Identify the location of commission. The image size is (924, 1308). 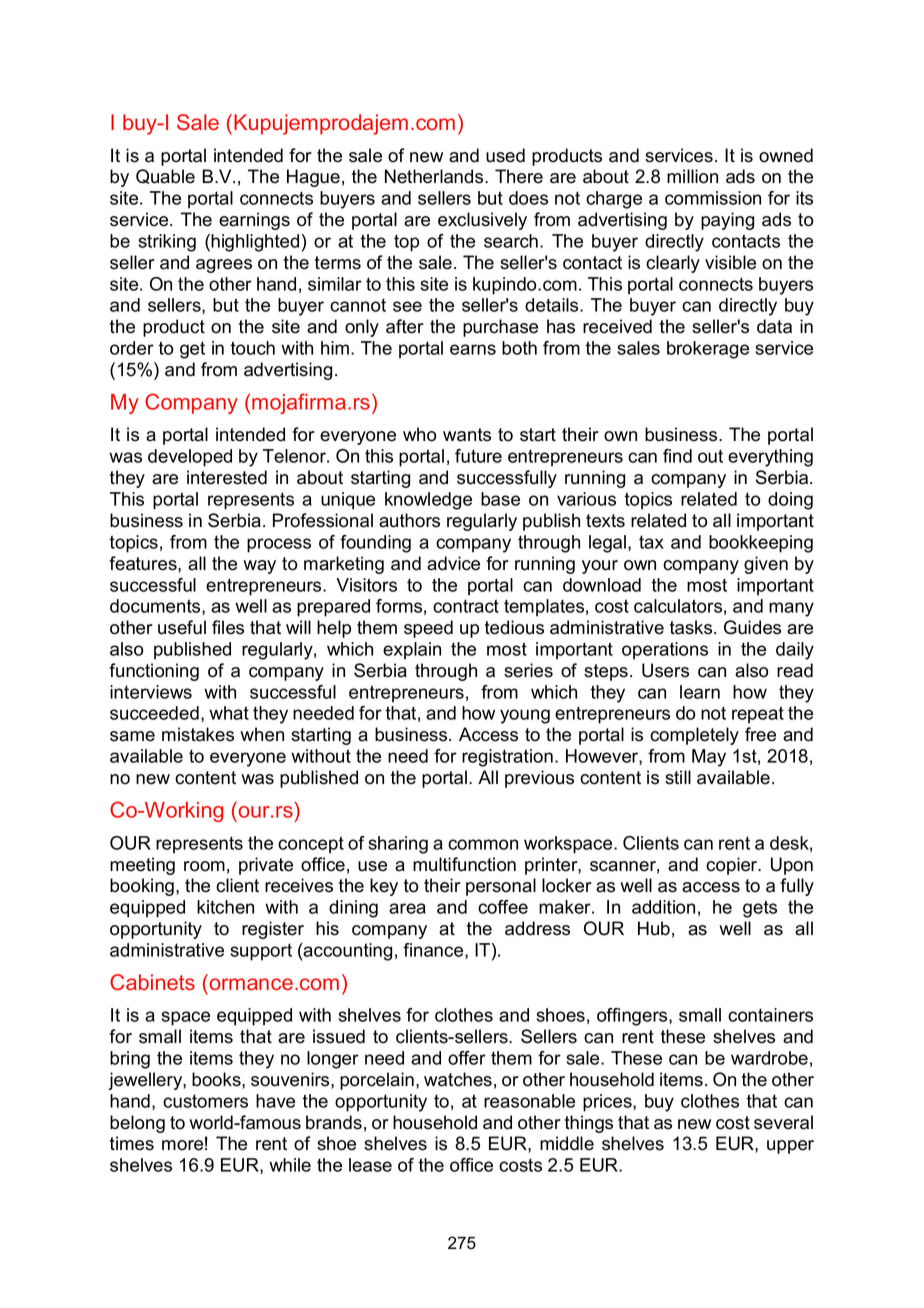
(713, 198).
